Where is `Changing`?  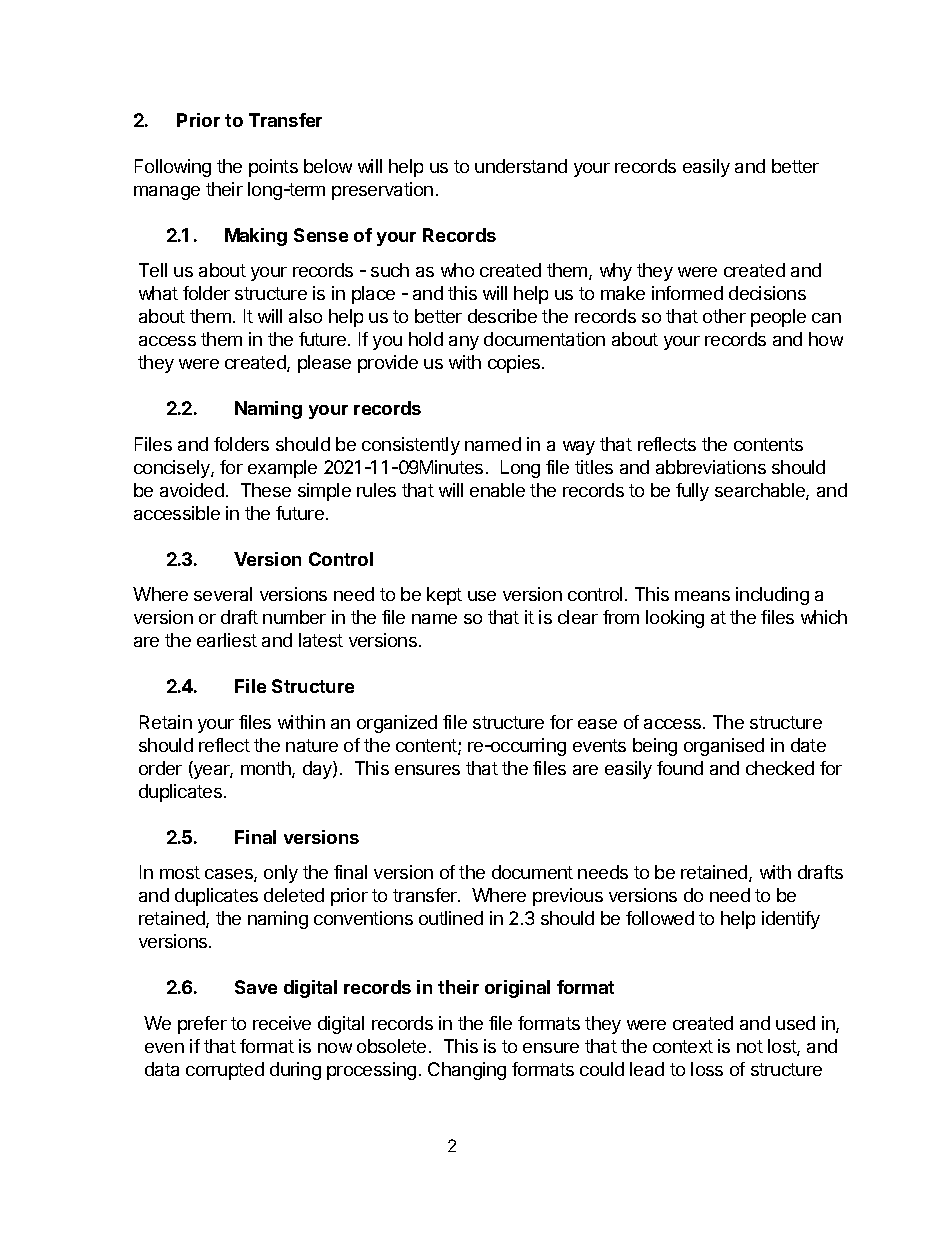 Changing is located at coordinates (467, 1071).
